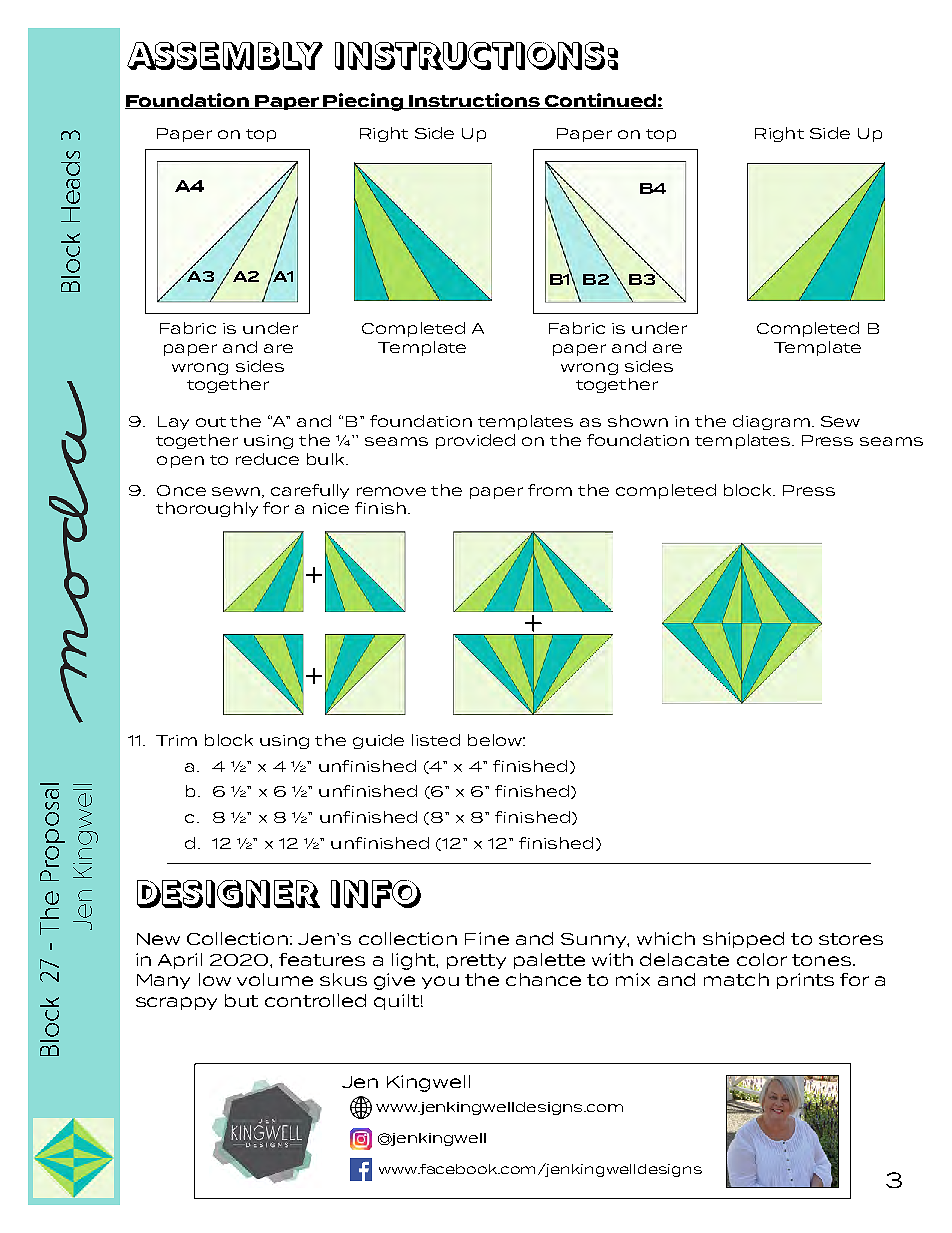 This image has height=1233, width=952. What do you see at coordinates (176, 740) in the image?
I see `Trim` at bounding box center [176, 740].
